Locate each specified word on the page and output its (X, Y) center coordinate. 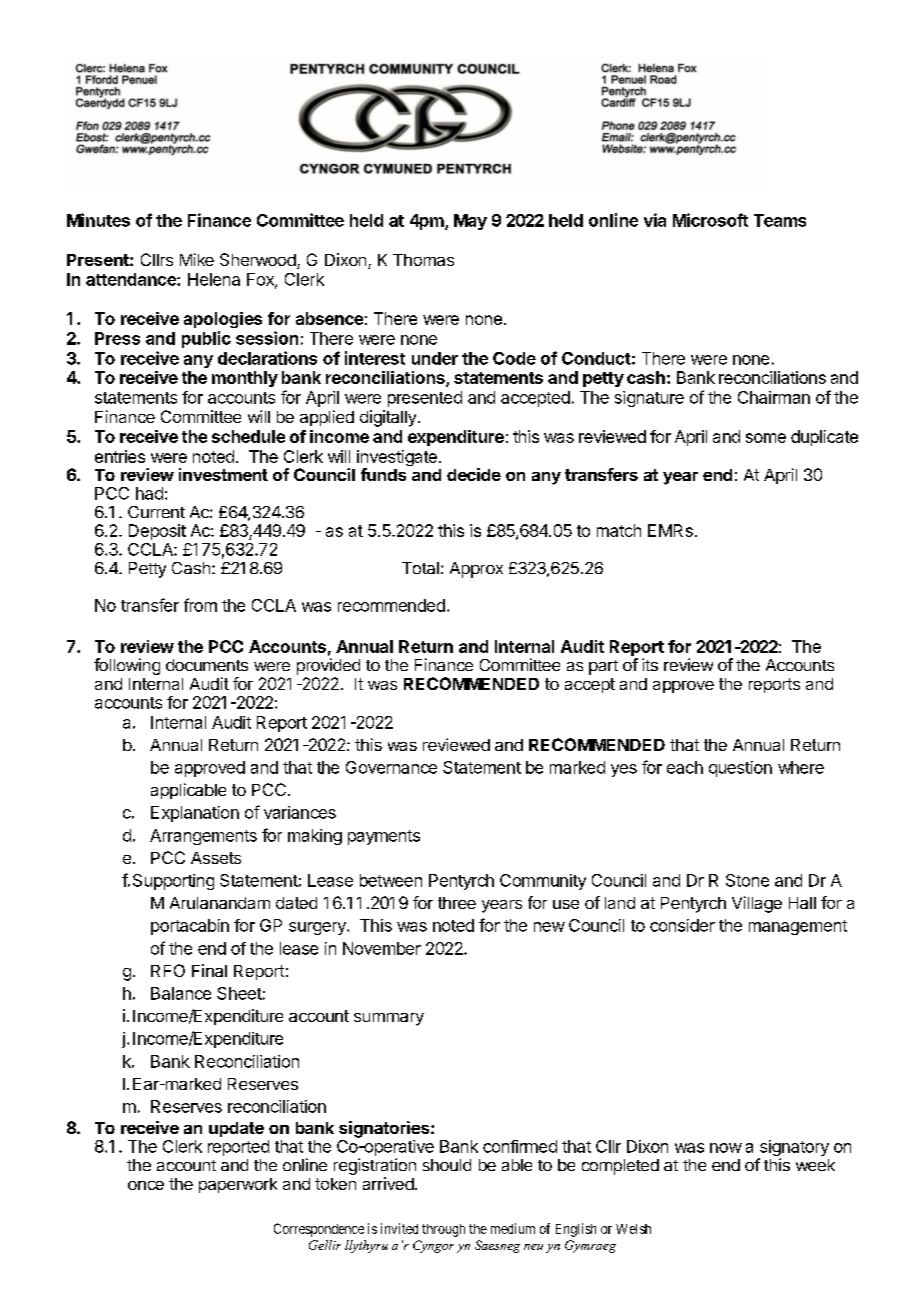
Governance (391, 767)
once (146, 1185)
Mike (197, 259)
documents (207, 665)
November (382, 948)
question (740, 769)
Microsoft (710, 220)
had (149, 493)
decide (474, 474)
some (766, 438)
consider (682, 925)
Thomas (423, 260)
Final (209, 970)
